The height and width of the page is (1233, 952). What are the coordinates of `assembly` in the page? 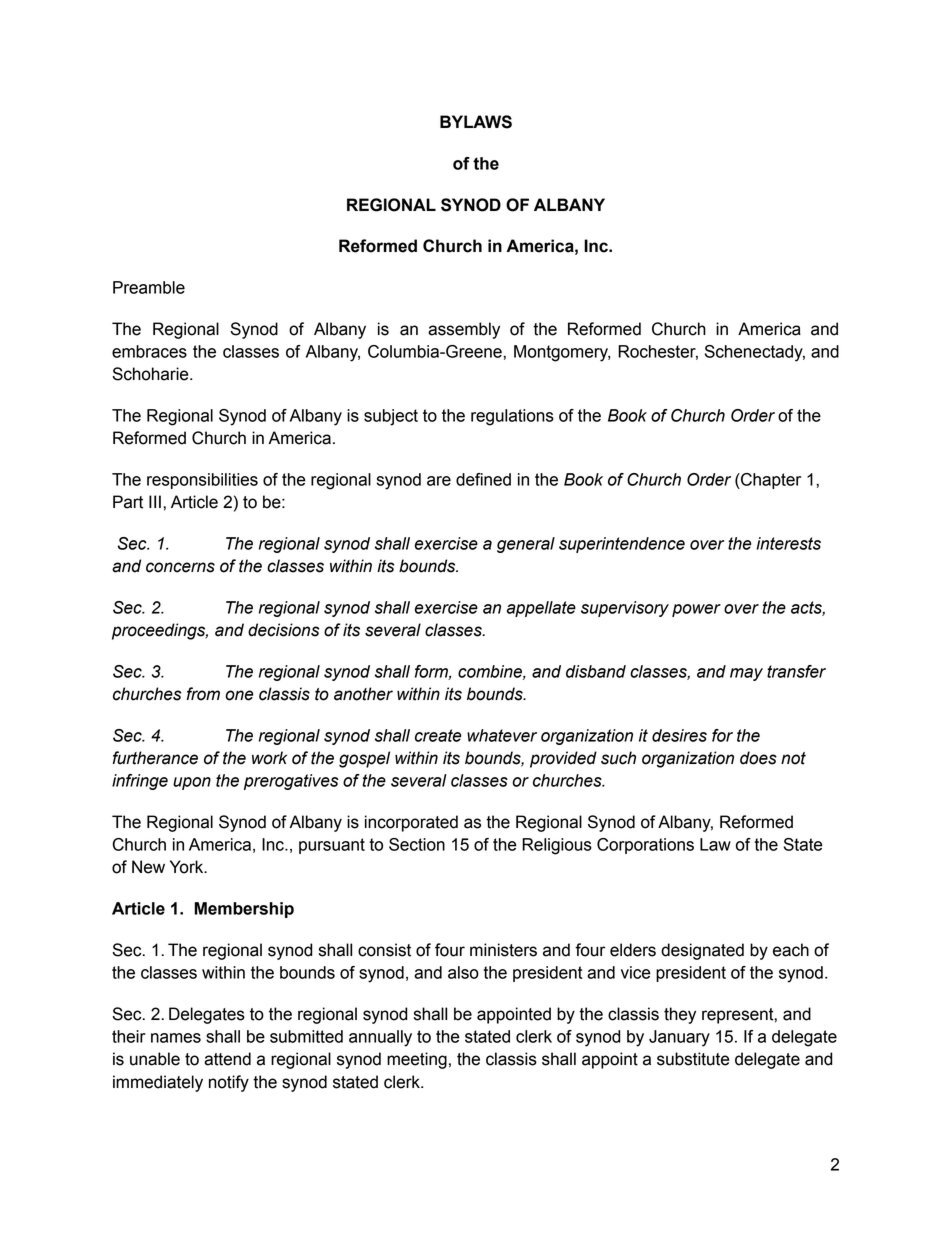 It's located at (464, 330).
